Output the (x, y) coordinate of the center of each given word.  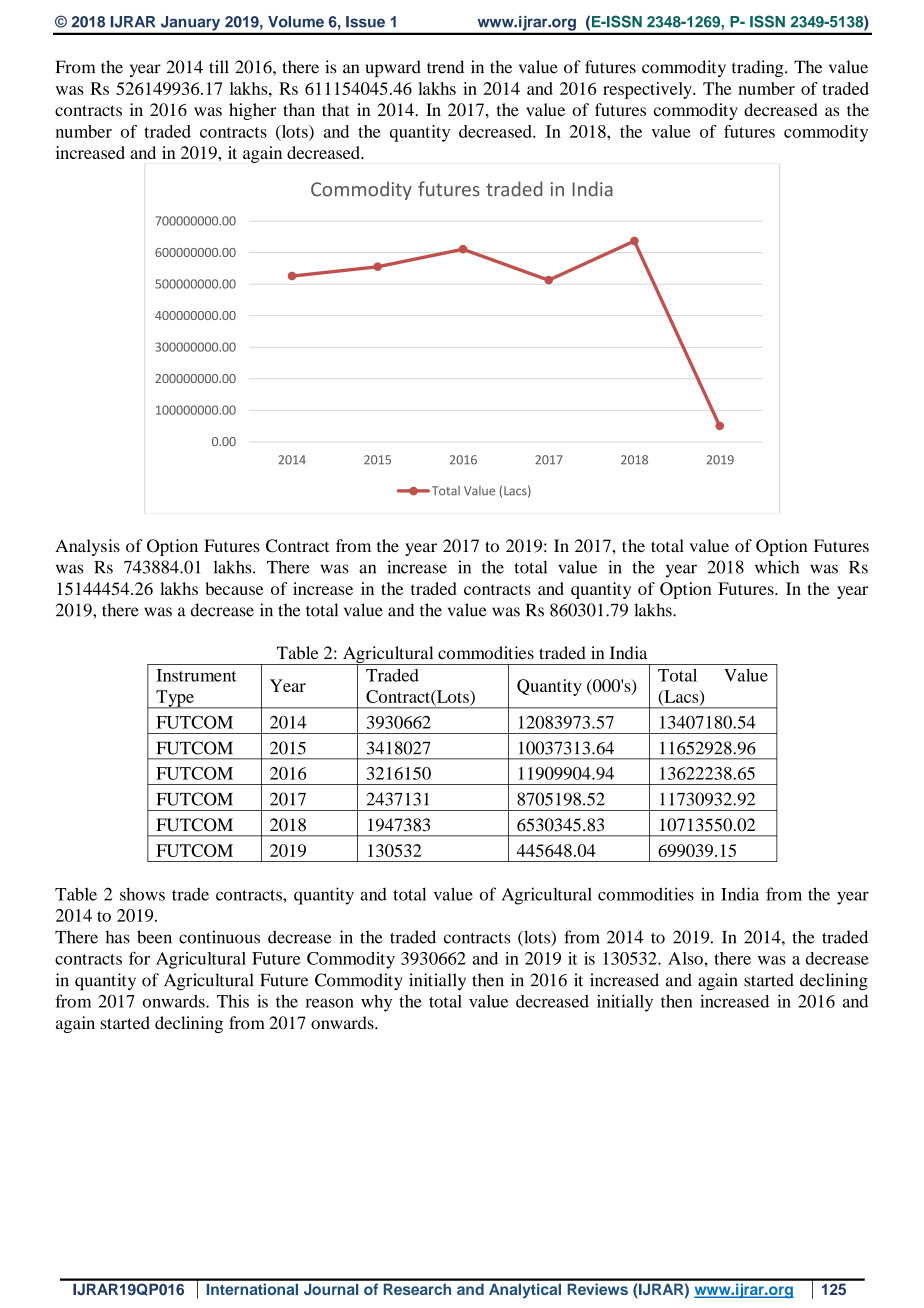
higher (252, 111)
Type (175, 699)
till (219, 67)
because (235, 588)
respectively (648, 90)
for (139, 958)
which (777, 567)
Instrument (197, 675)
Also (685, 958)
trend (445, 67)
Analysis (87, 547)
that (335, 109)
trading (759, 68)
